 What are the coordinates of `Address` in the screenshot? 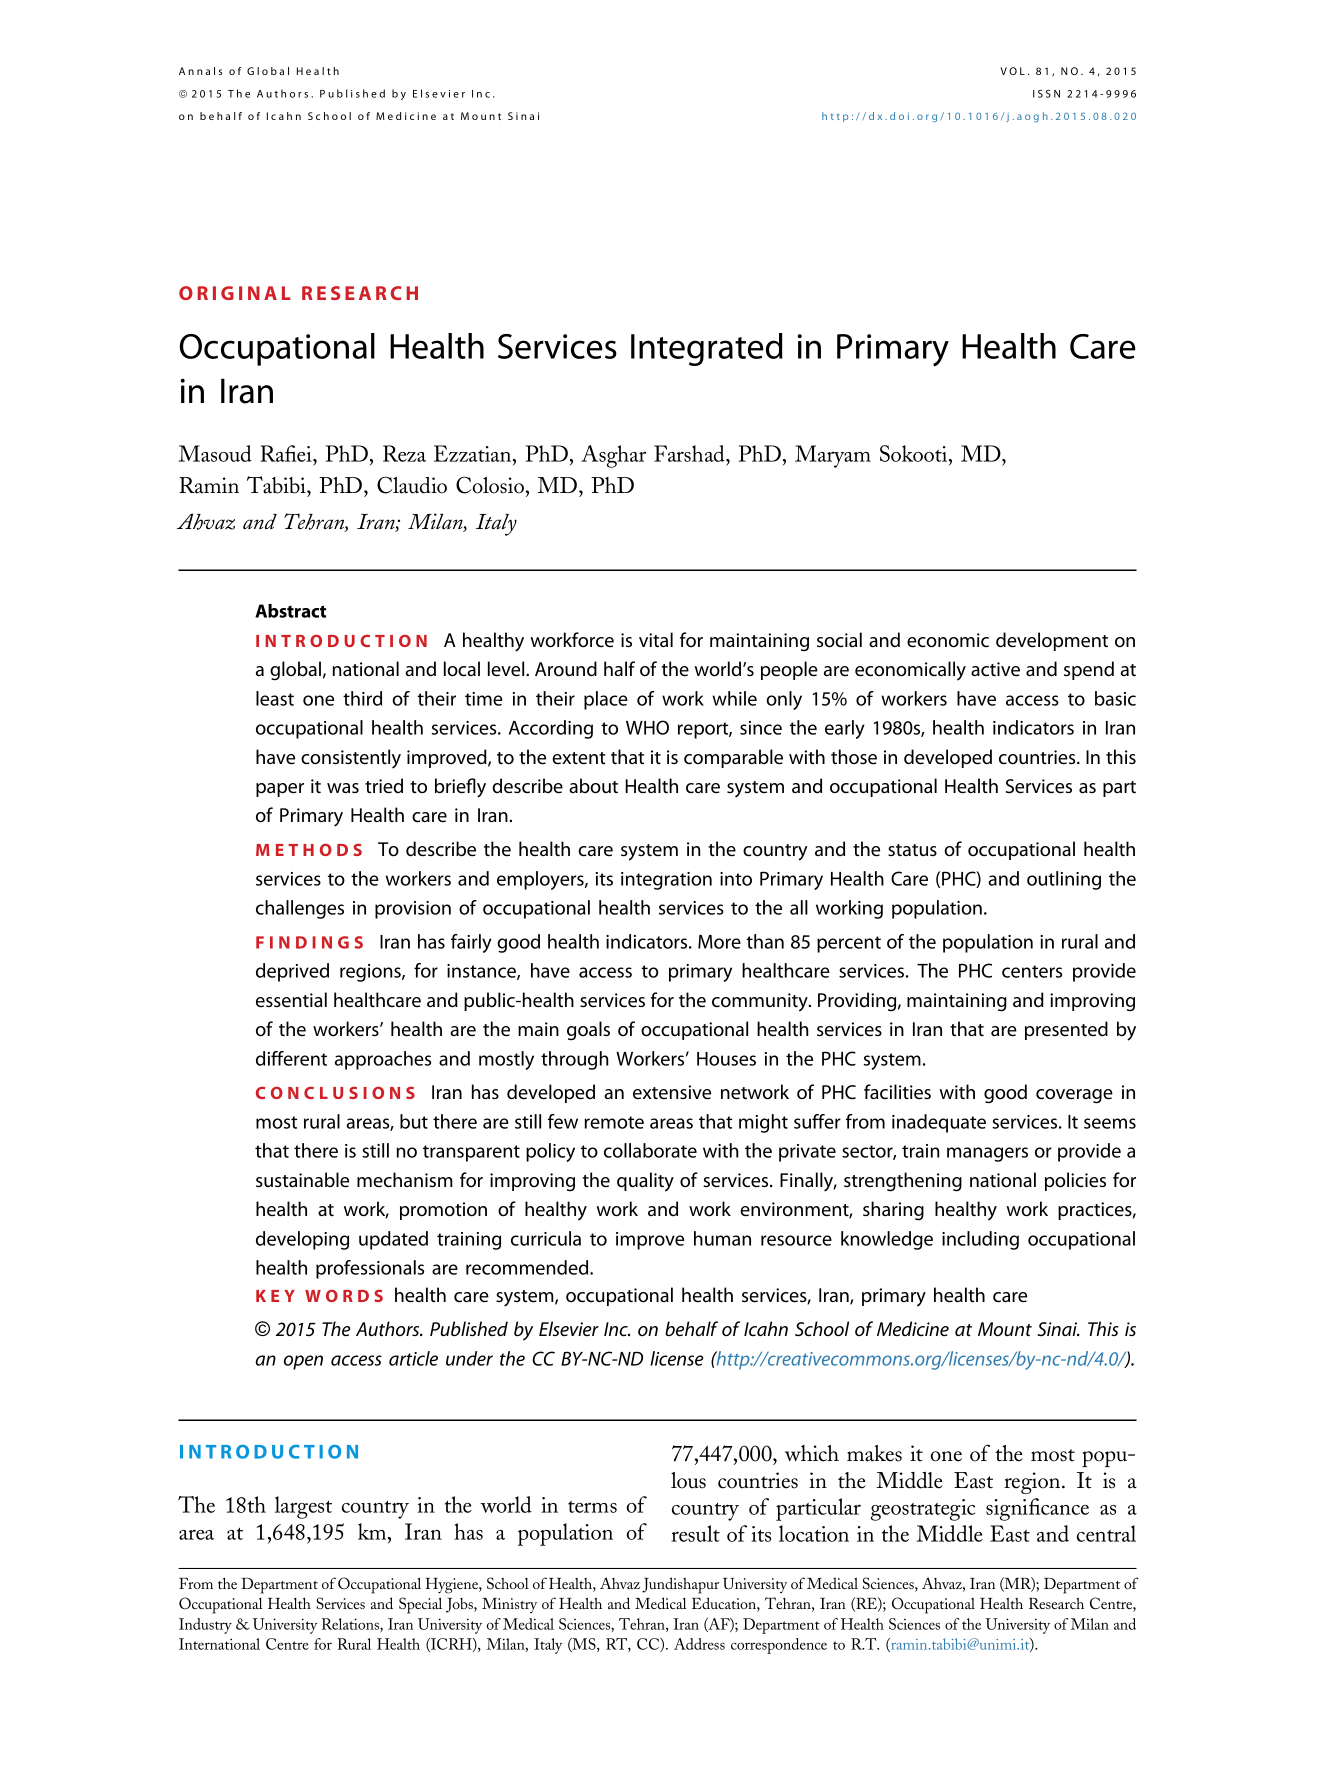 It's located at (699, 1644).
